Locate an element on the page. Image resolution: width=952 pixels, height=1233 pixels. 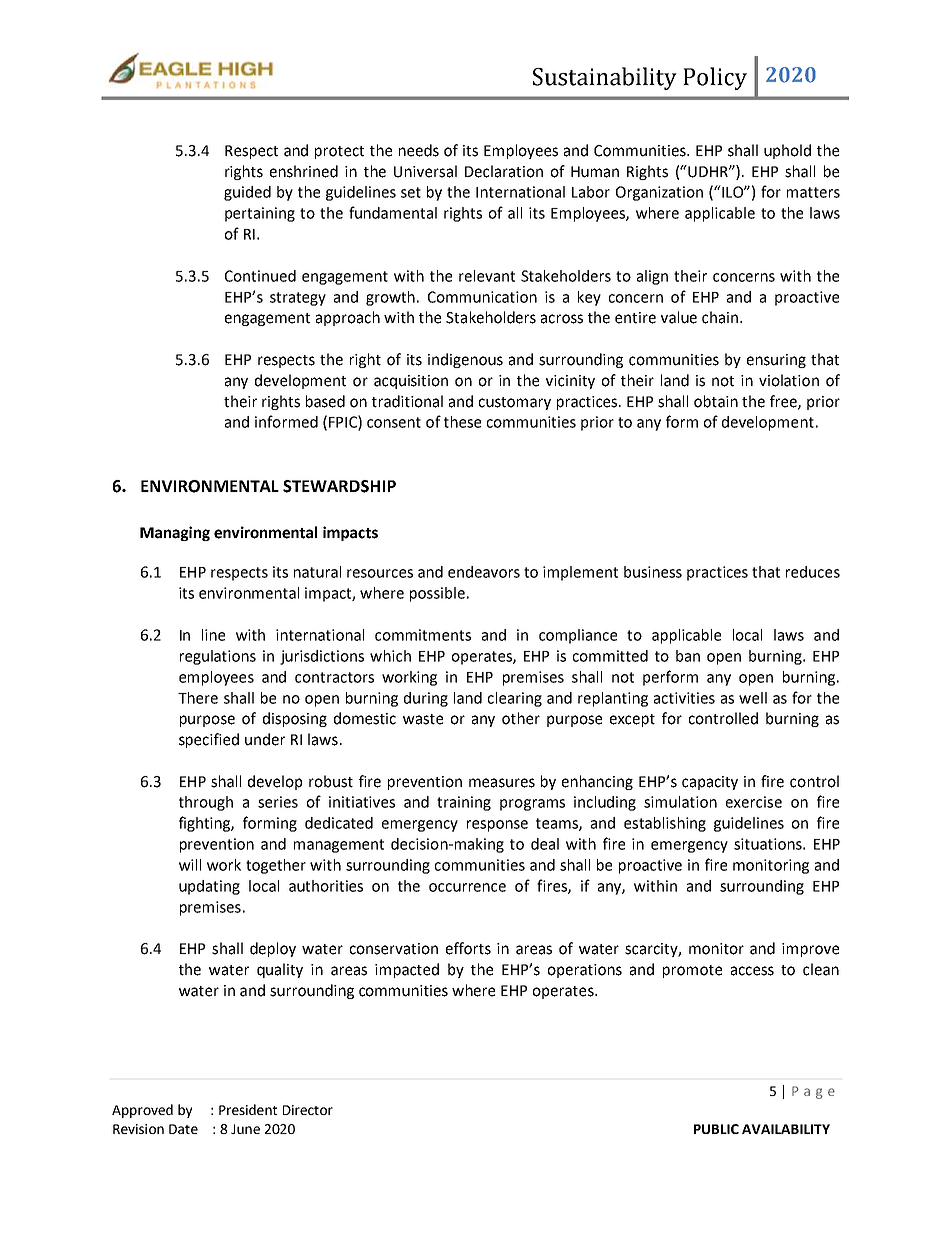
endeavors is located at coordinates (484, 572).
